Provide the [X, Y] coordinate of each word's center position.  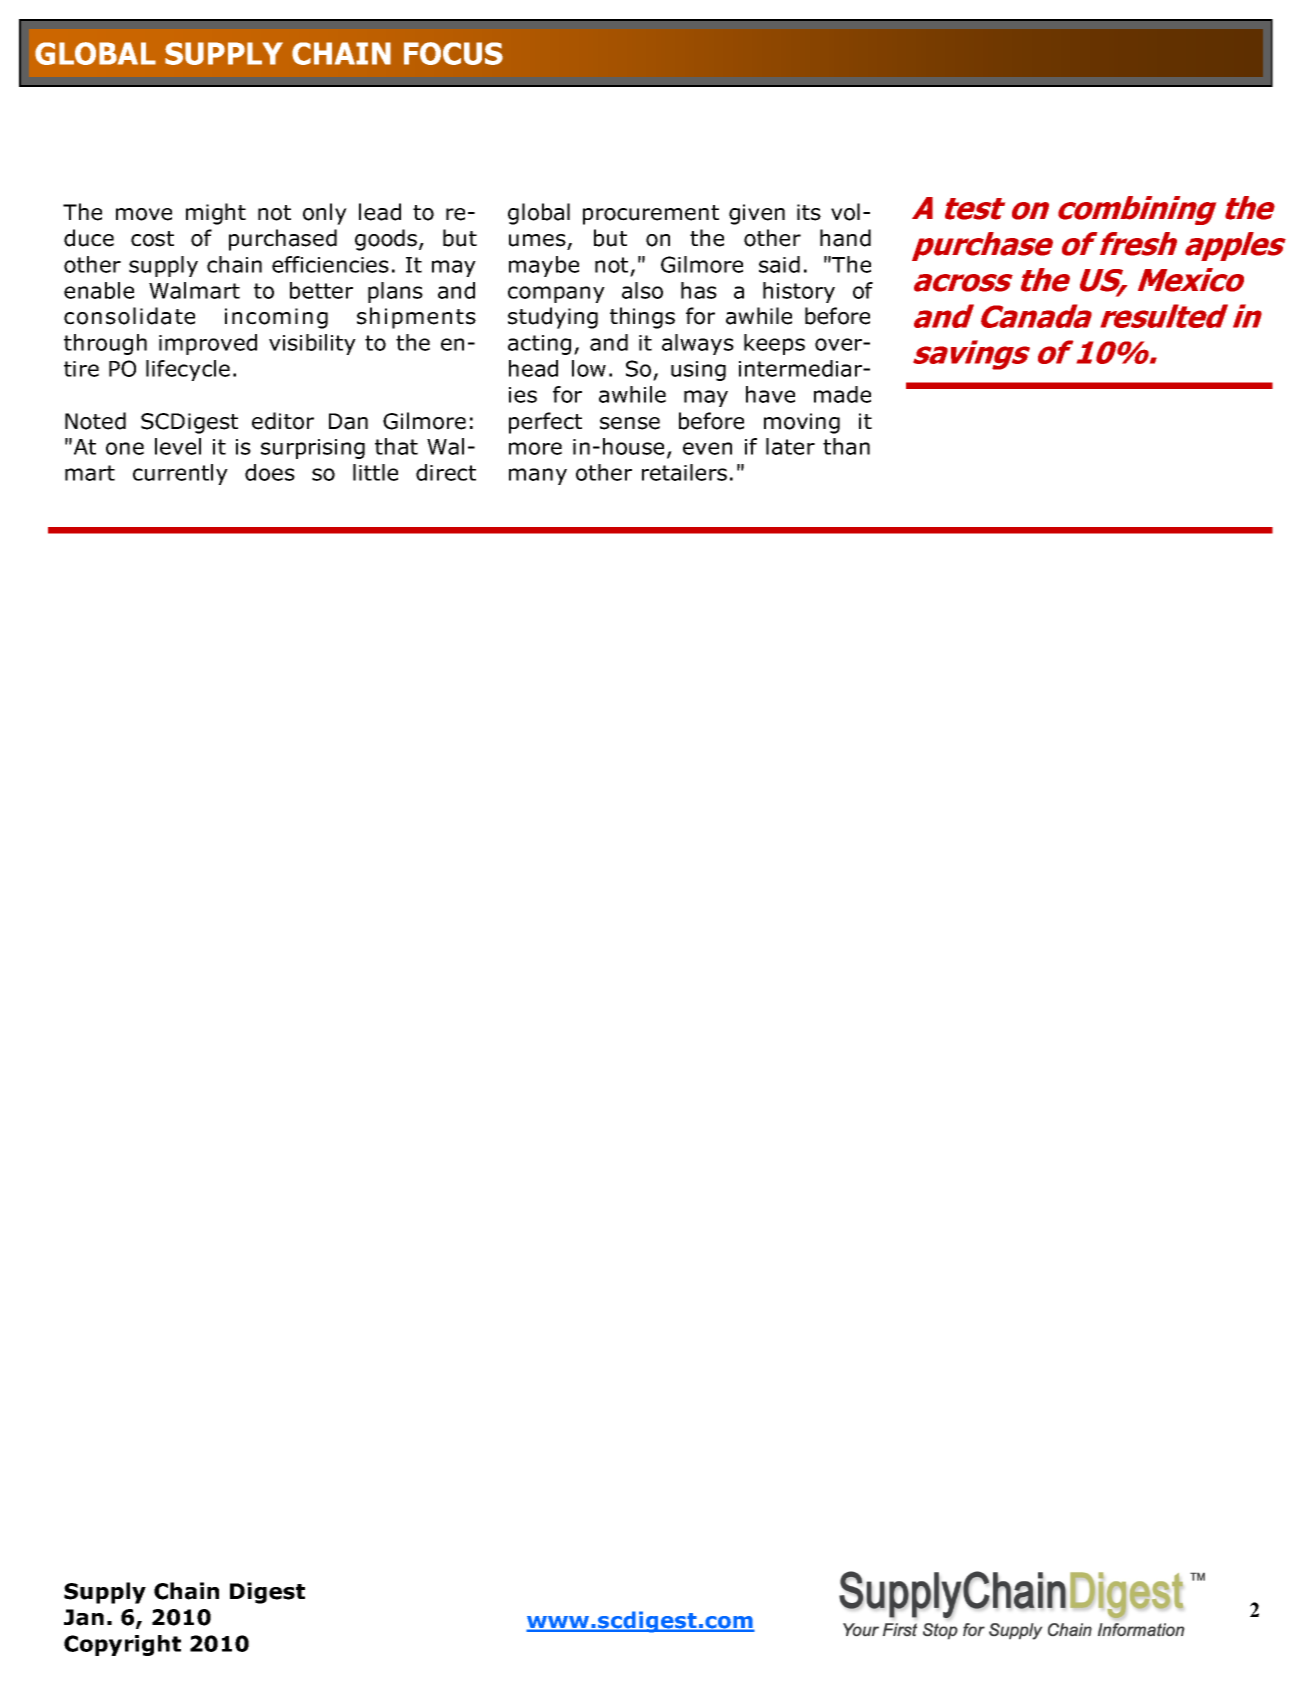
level [178, 446]
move [144, 214]
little [375, 472]
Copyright [122, 1645]
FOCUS [453, 53]
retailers [684, 472]
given [757, 214]
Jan [84, 1617]
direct [446, 472]
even [707, 448]
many [538, 476]
